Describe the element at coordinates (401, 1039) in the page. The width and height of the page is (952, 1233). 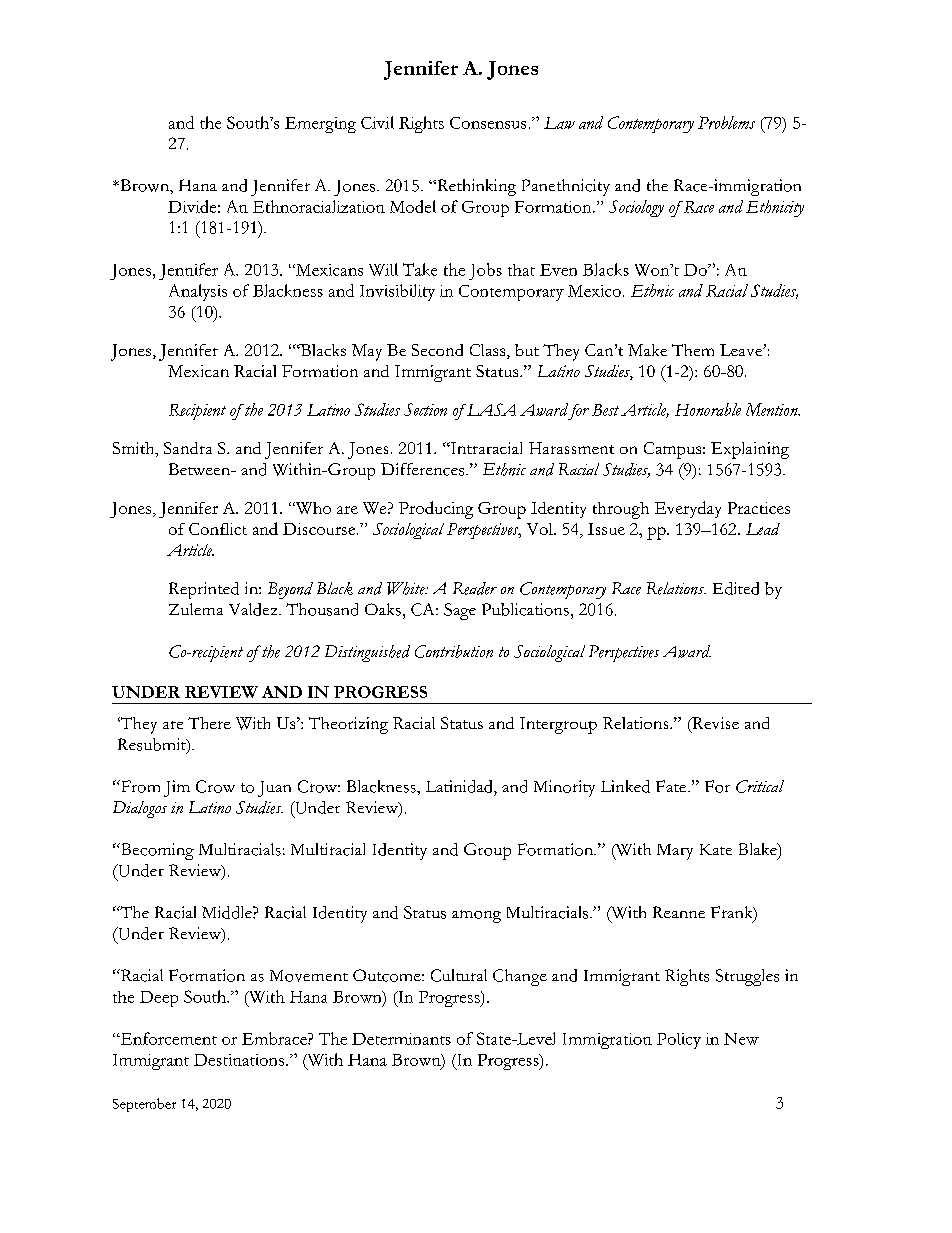
I see `Determinants` at that location.
